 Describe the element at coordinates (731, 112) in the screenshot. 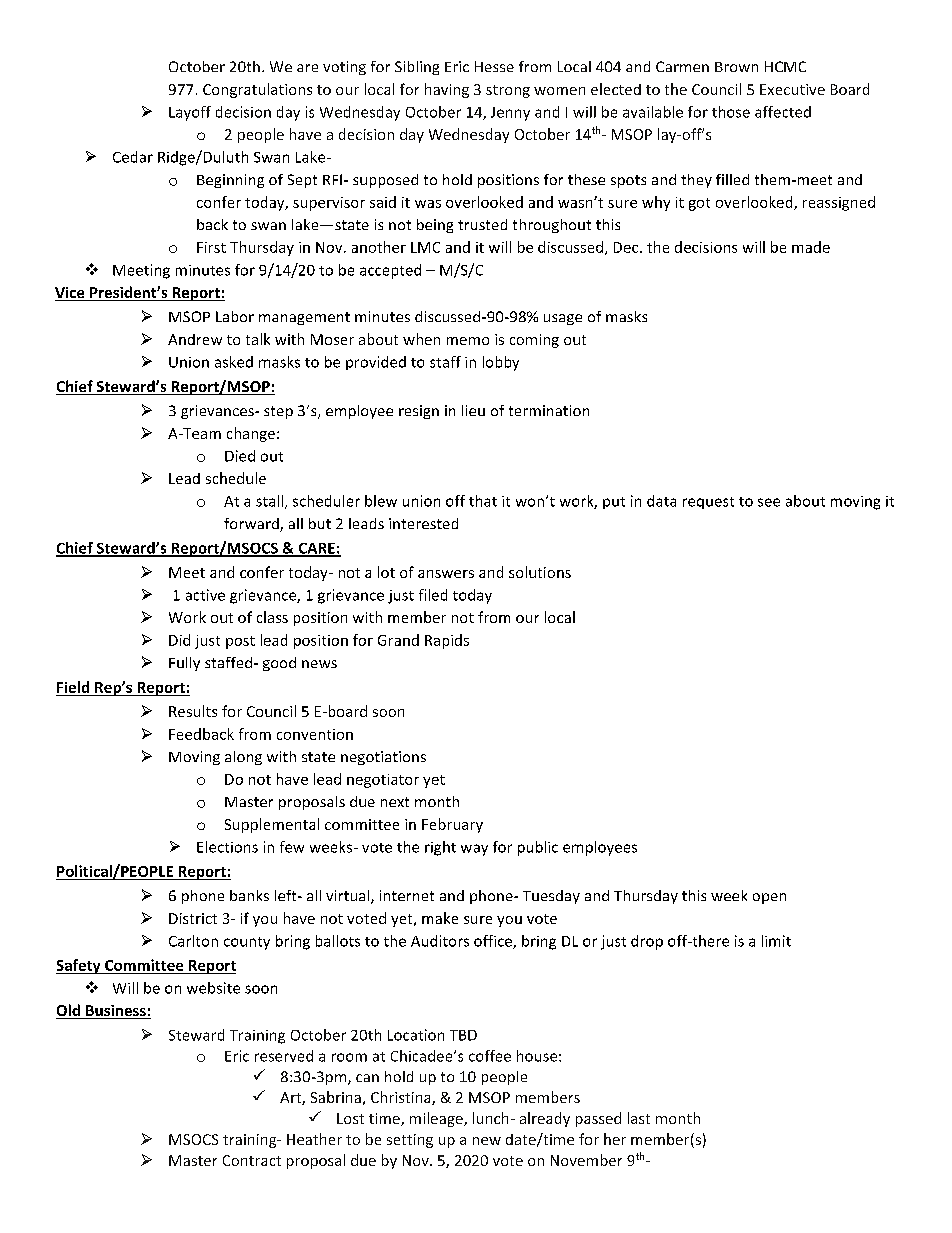

I see `those` at that location.
